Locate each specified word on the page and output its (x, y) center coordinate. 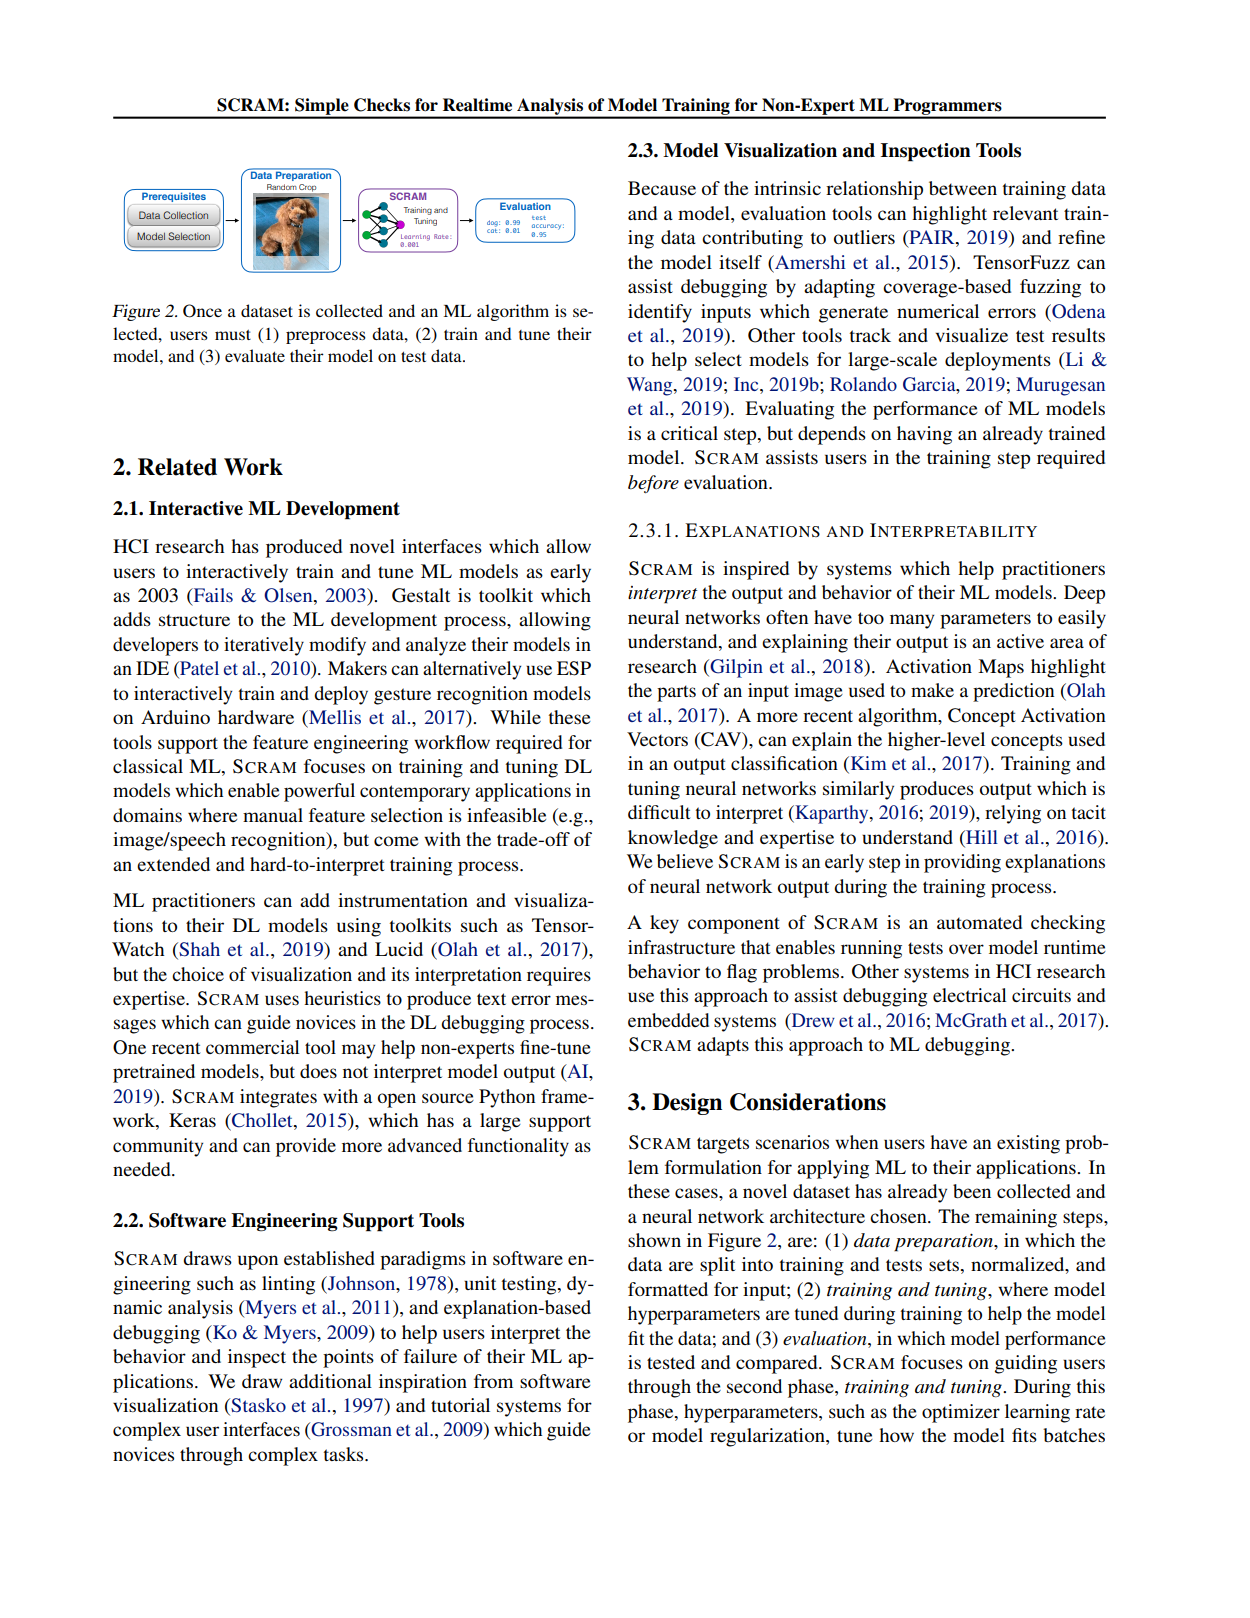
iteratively (264, 646)
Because (662, 188)
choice (198, 974)
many (912, 621)
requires (559, 976)
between (963, 188)
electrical (970, 995)
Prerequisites (174, 197)
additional (330, 1381)
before (653, 484)
